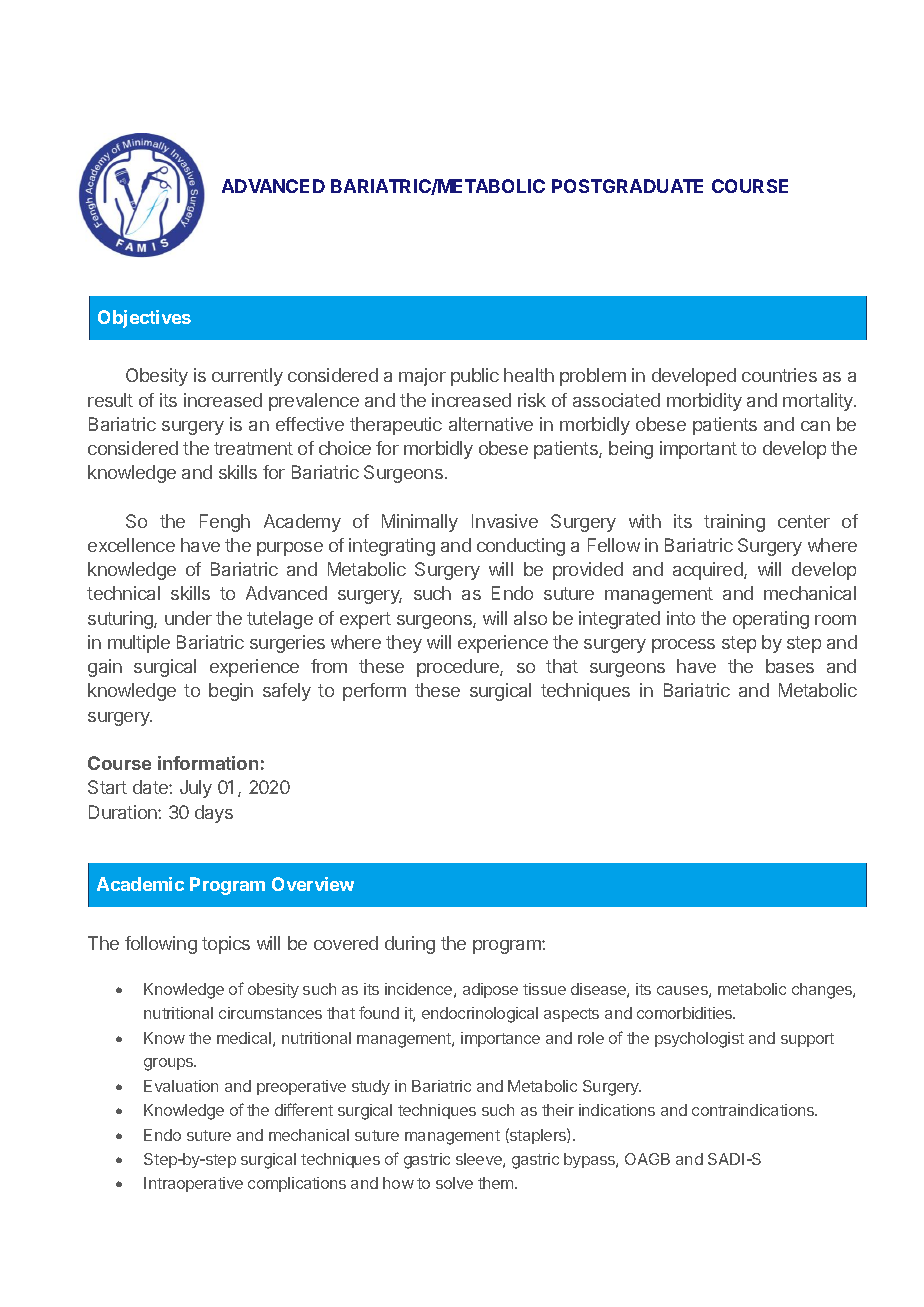 The image size is (924, 1307). I want to click on during, so click(410, 945).
